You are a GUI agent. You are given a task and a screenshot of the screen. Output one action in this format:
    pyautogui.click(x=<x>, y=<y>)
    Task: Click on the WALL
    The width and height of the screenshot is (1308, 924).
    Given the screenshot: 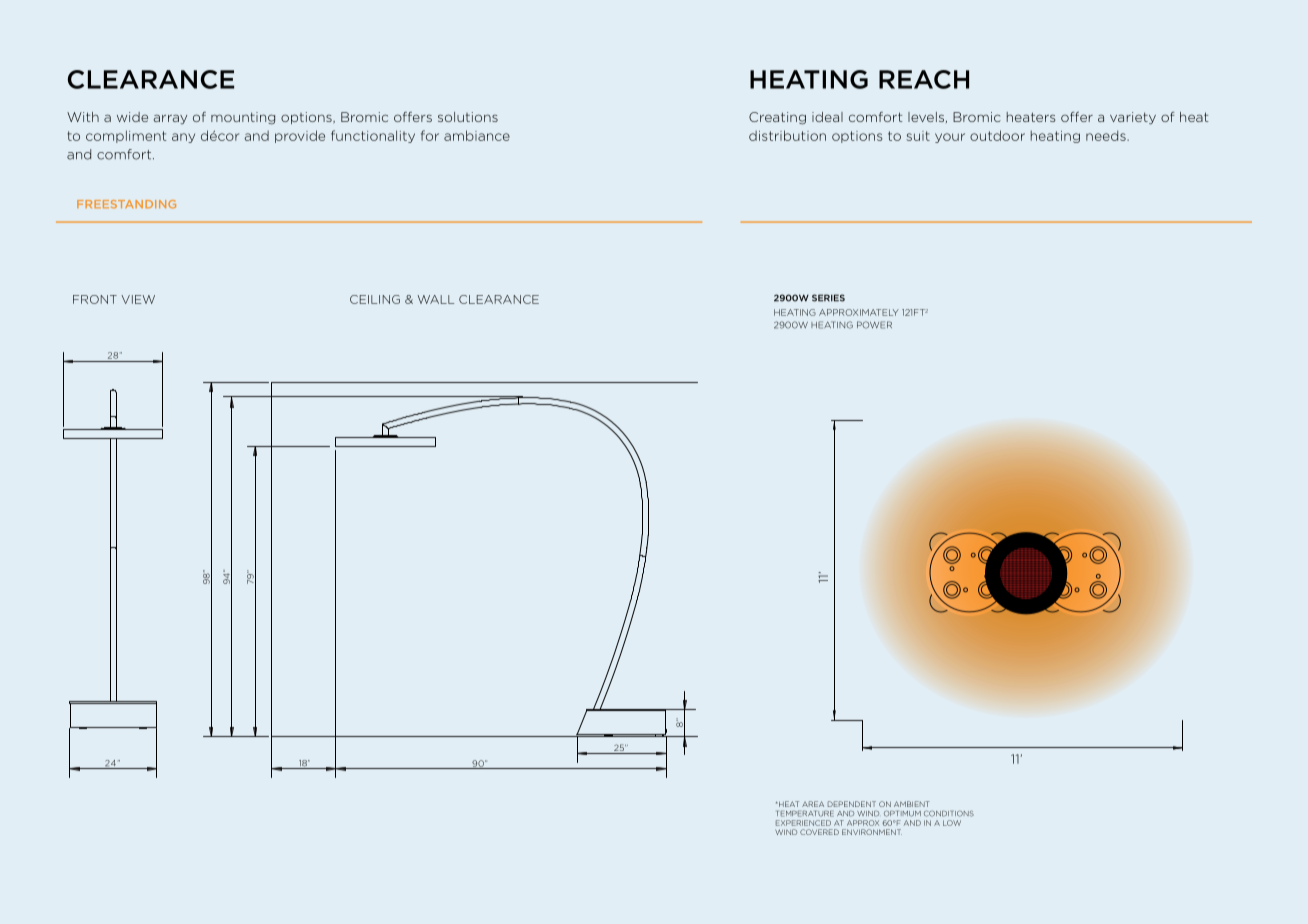 What is the action you would take?
    pyautogui.click(x=436, y=299)
